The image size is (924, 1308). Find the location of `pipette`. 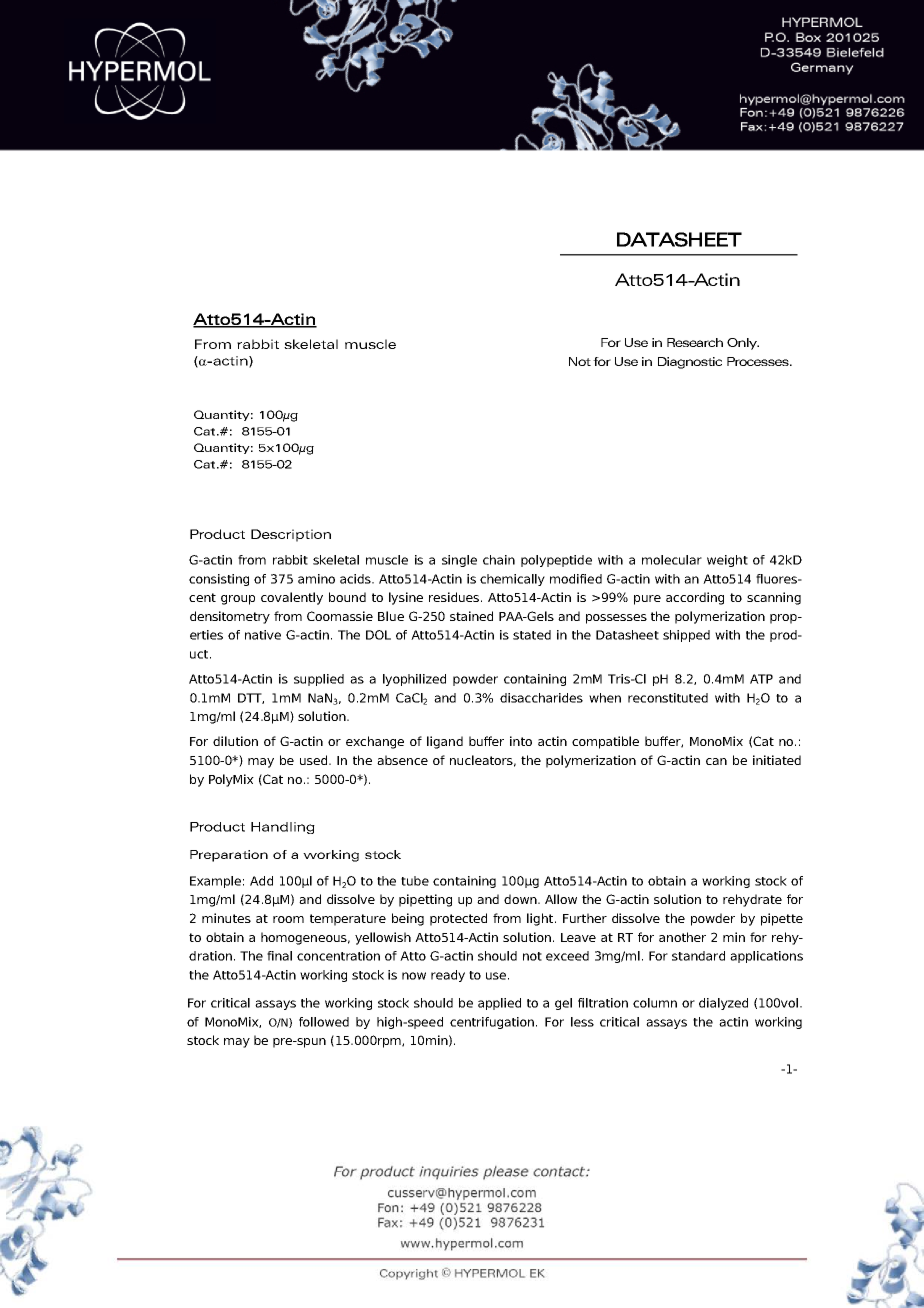

pipette is located at coordinates (782, 919).
